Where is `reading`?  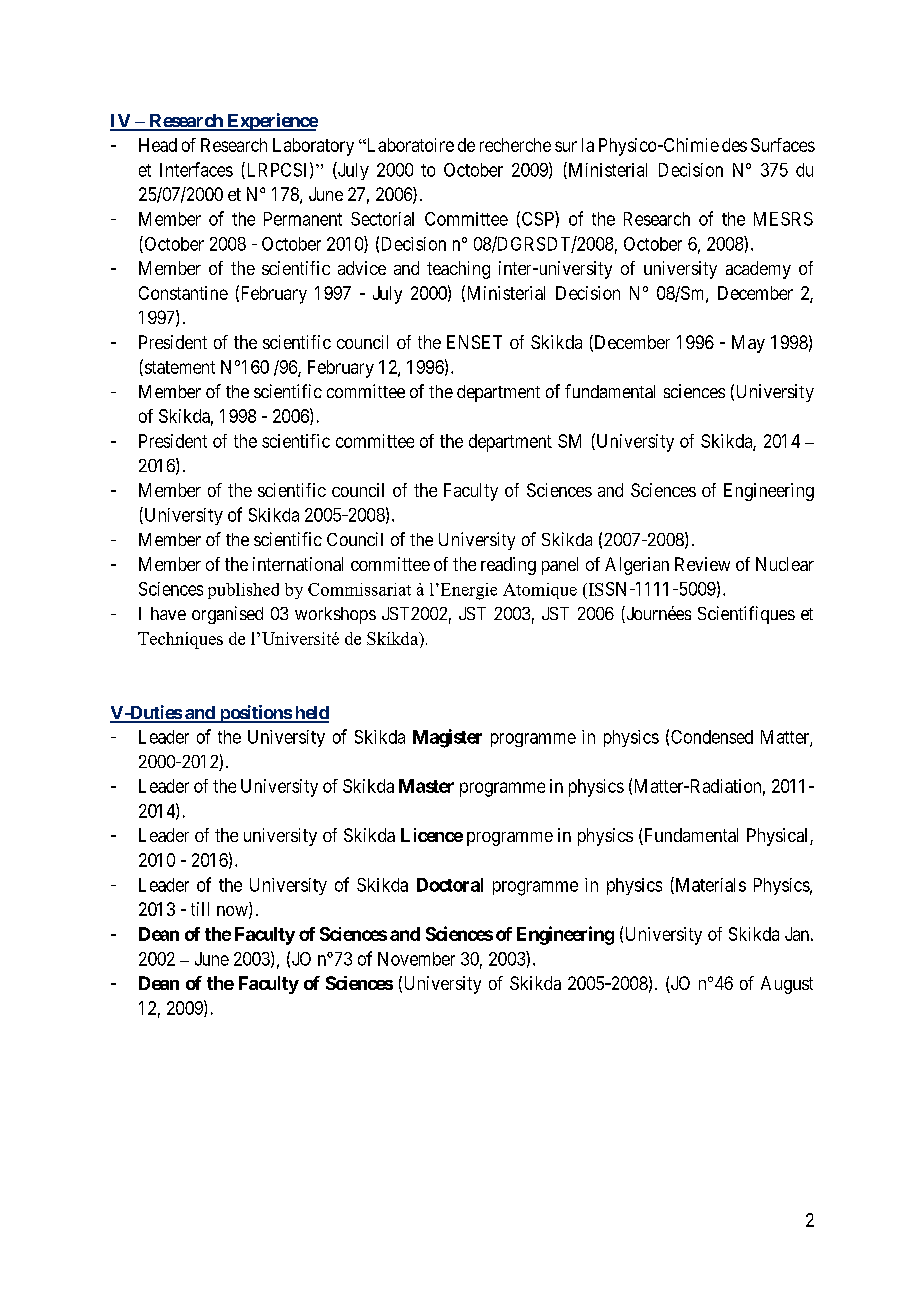 reading is located at coordinates (508, 566).
